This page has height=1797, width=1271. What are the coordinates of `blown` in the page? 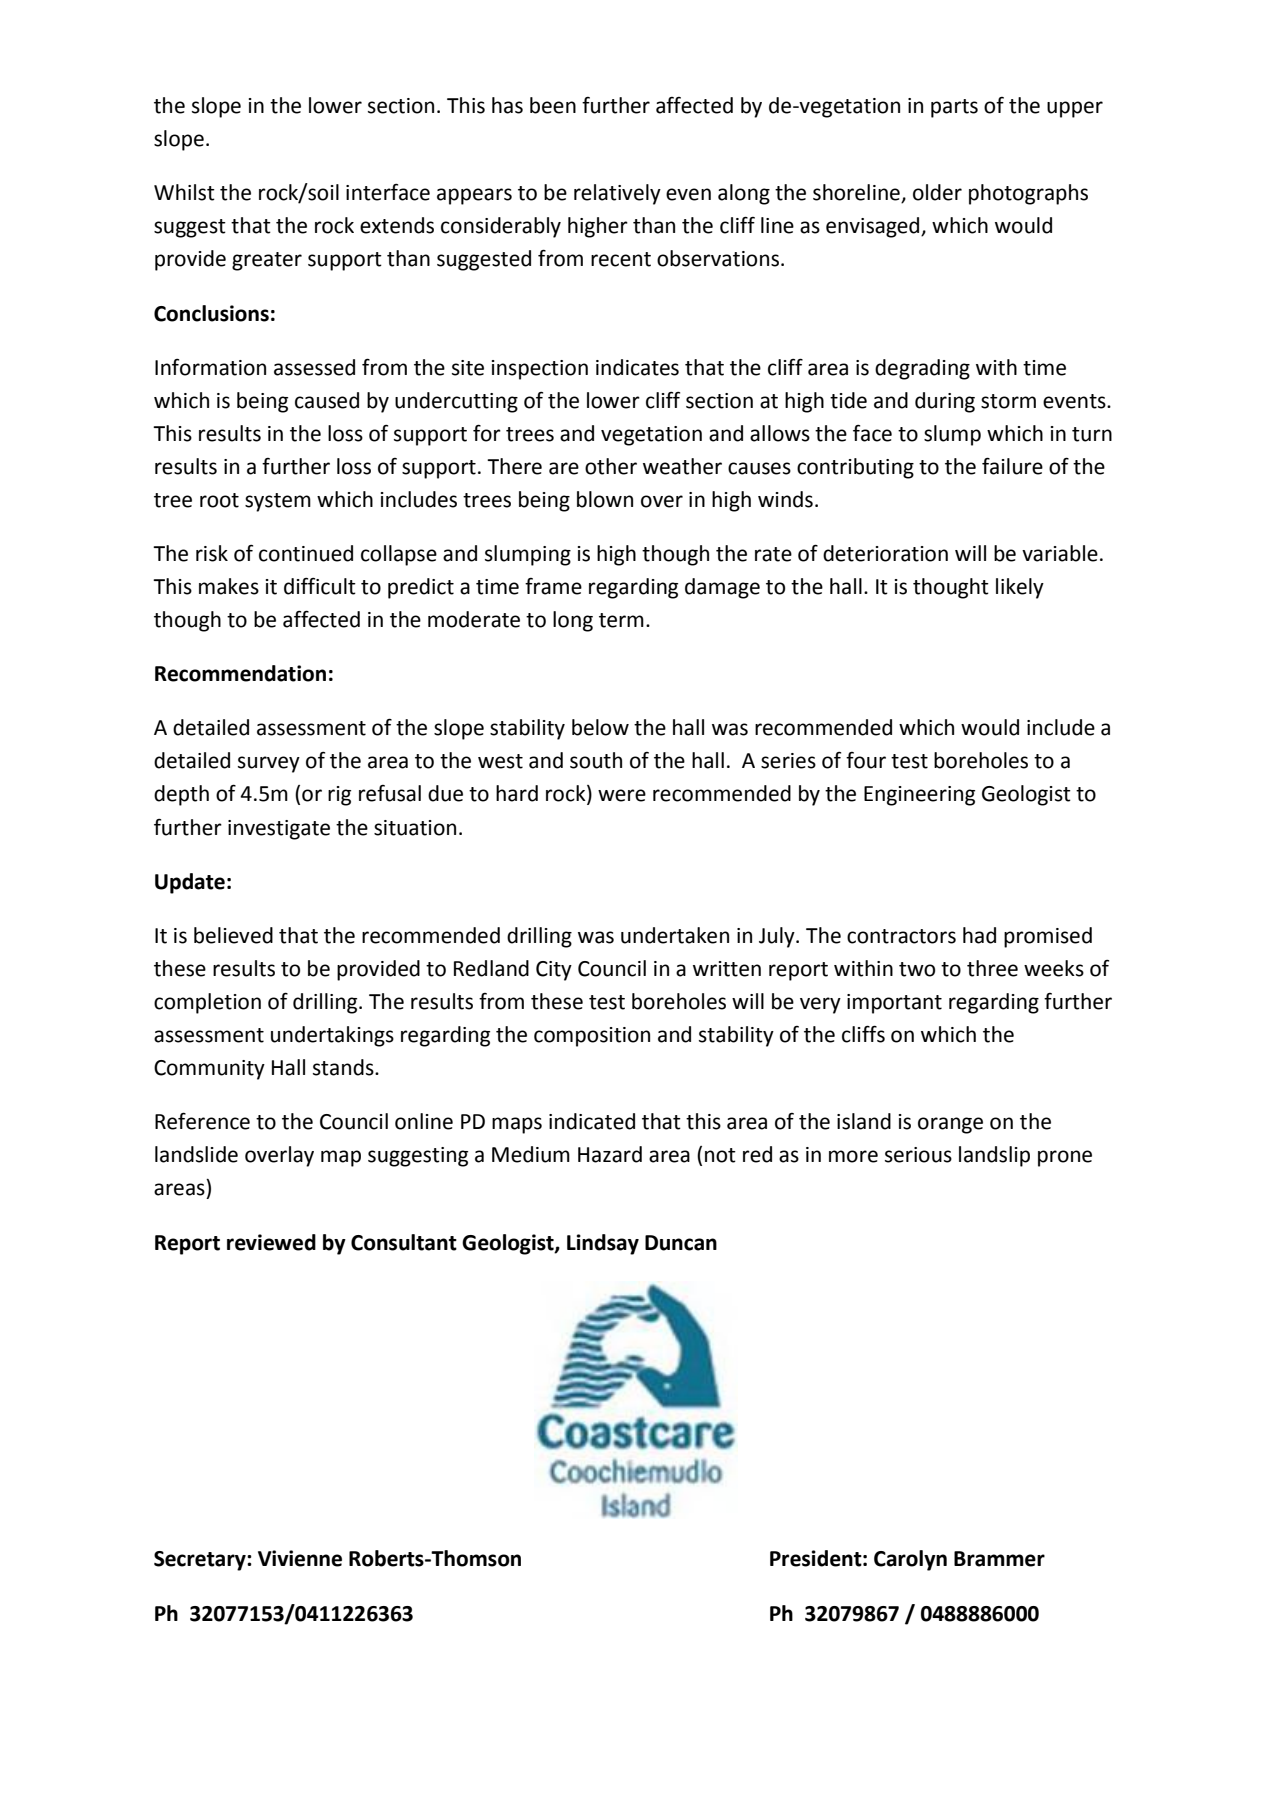 It's located at (605, 499).
